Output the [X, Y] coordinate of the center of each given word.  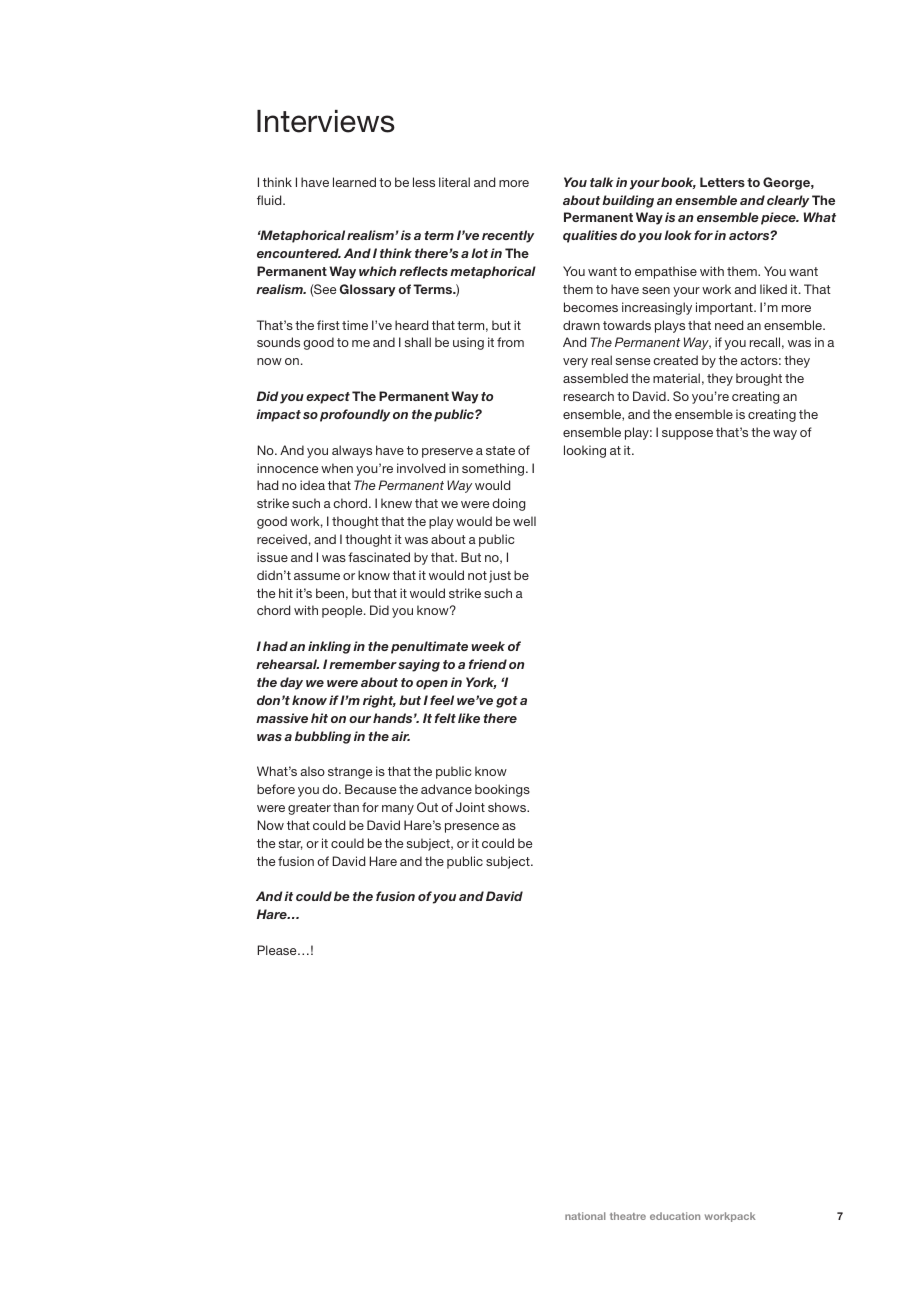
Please [278, 950]
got [507, 702]
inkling [329, 647]
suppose [687, 435]
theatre [628, 1216]
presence [472, 828]
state [500, 450]
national [585, 1216]
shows [508, 807]
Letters [722, 182]
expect [328, 398]
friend [488, 664]
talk [601, 182]
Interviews [326, 121]
